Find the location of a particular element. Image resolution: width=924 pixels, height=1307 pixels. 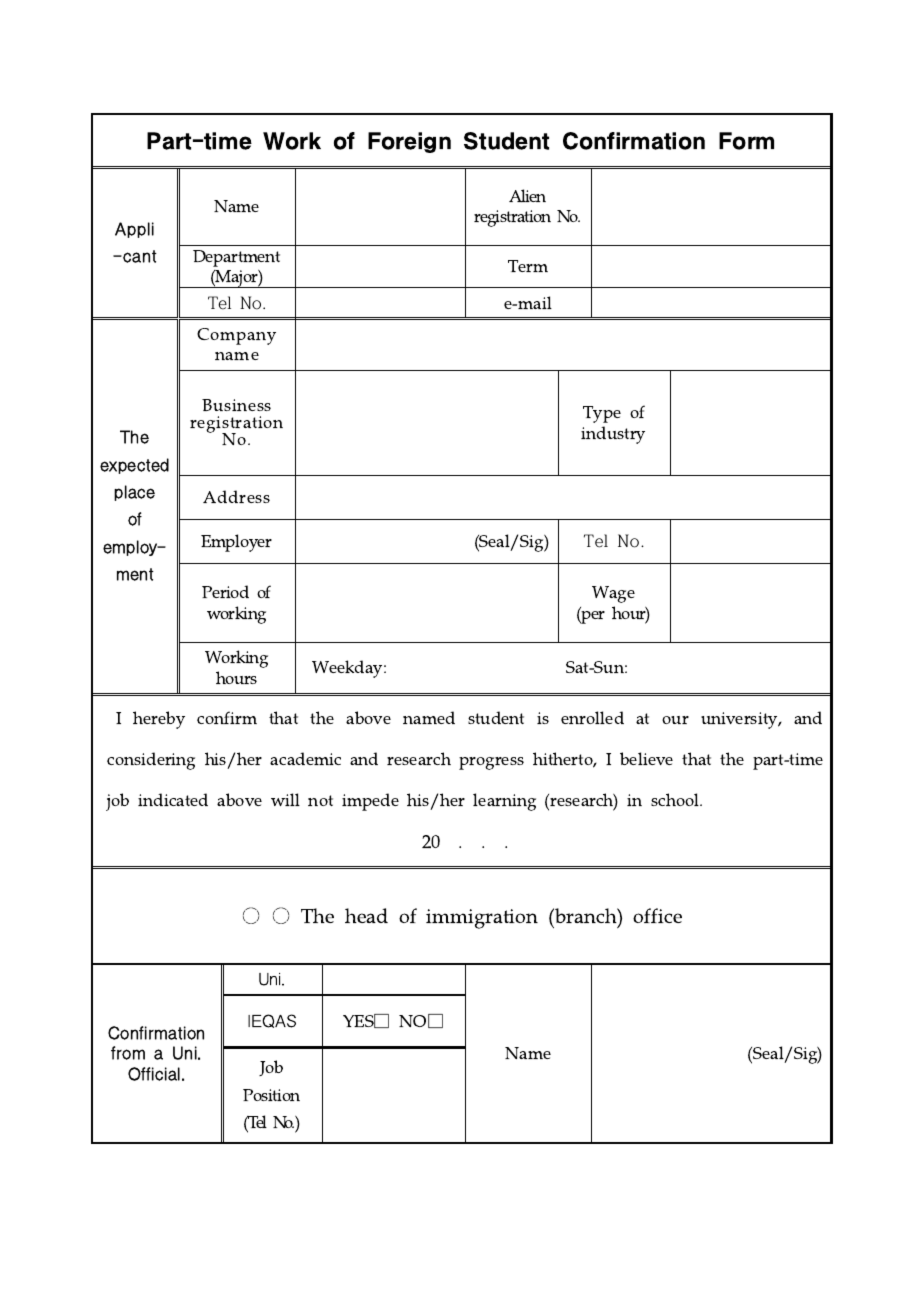

Term is located at coordinates (528, 266).
